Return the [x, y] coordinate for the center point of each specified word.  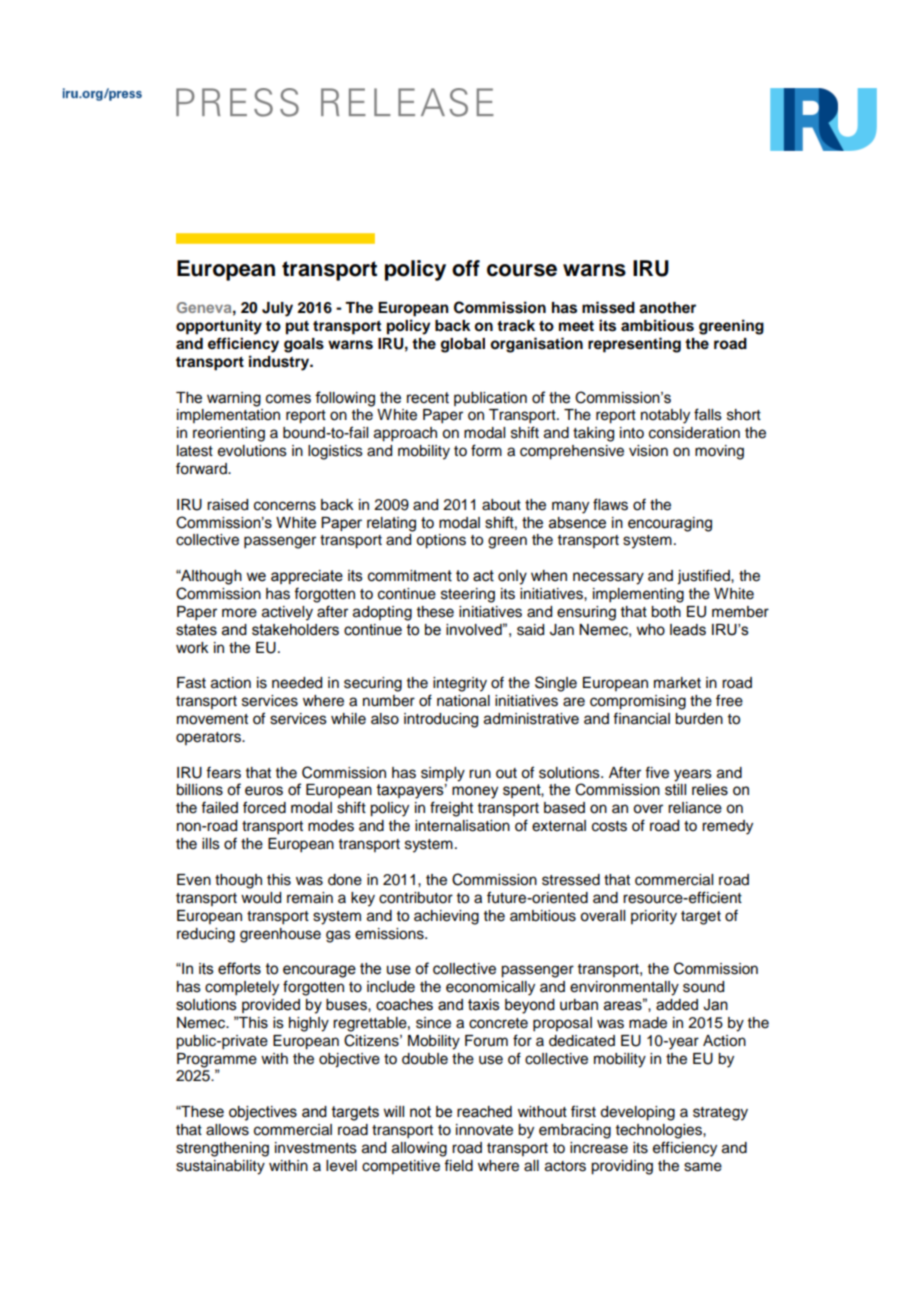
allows [227, 1130]
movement [212, 719]
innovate [484, 1130]
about [501, 505]
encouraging [670, 524]
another [667, 308]
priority [654, 917]
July [277, 309]
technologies [660, 1131]
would [261, 898]
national [463, 701]
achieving [446, 917]
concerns [285, 506]
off [466, 268]
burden [699, 719]
